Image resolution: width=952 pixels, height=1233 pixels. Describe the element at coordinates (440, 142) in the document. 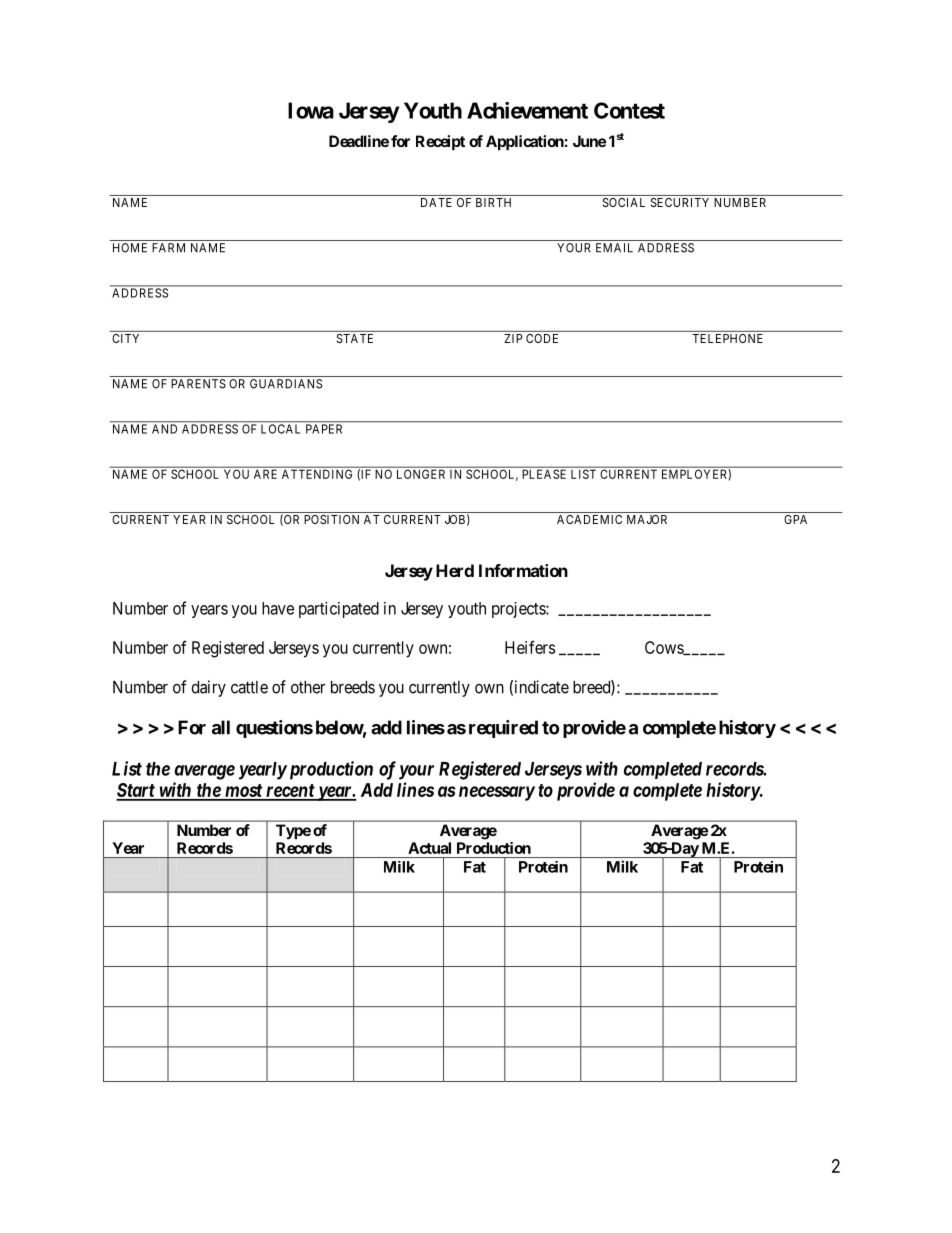

I see `Receipt` at that location.
